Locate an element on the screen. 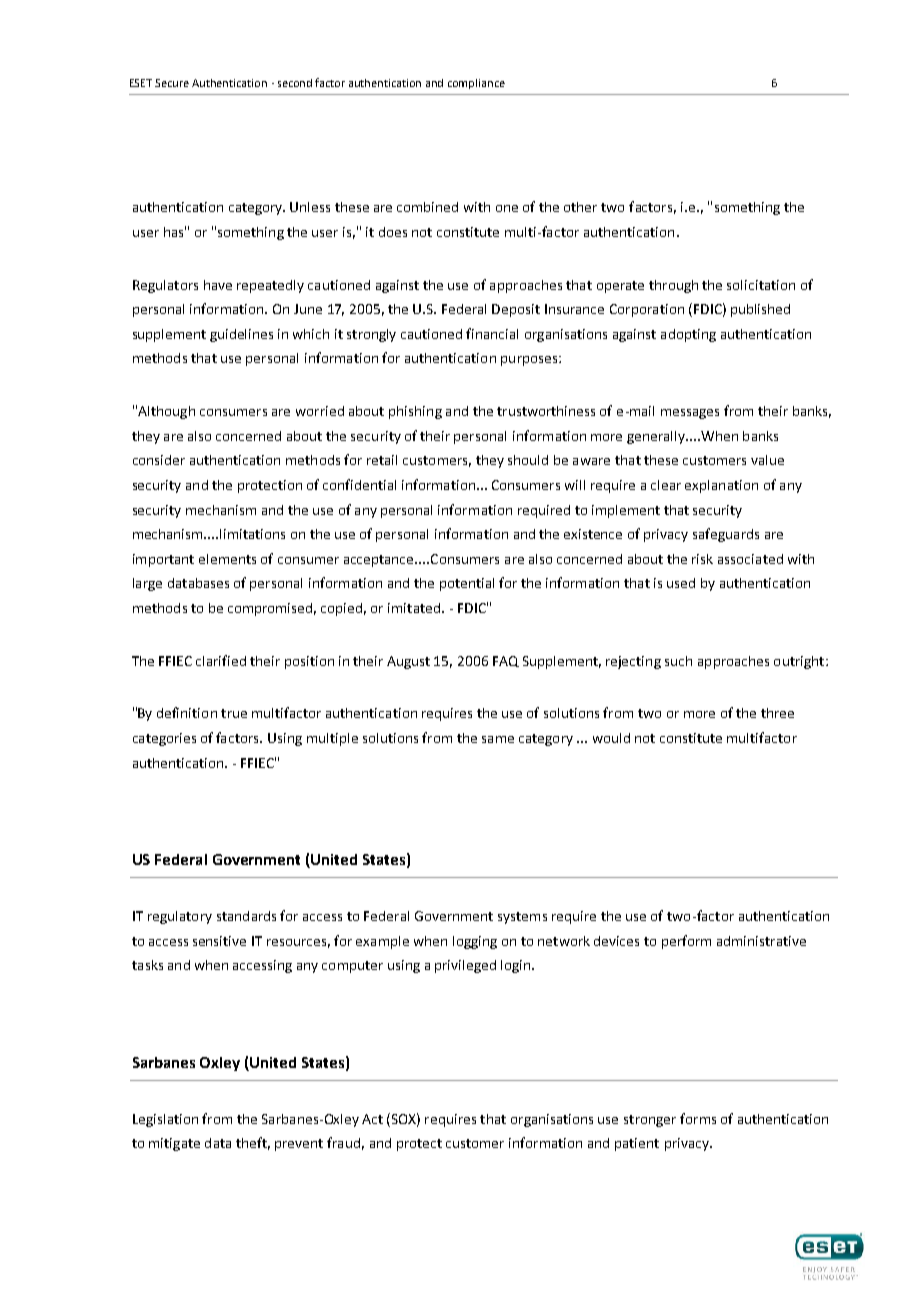 The image size is (924, 1307). other is located at coordinates (580, 207).
